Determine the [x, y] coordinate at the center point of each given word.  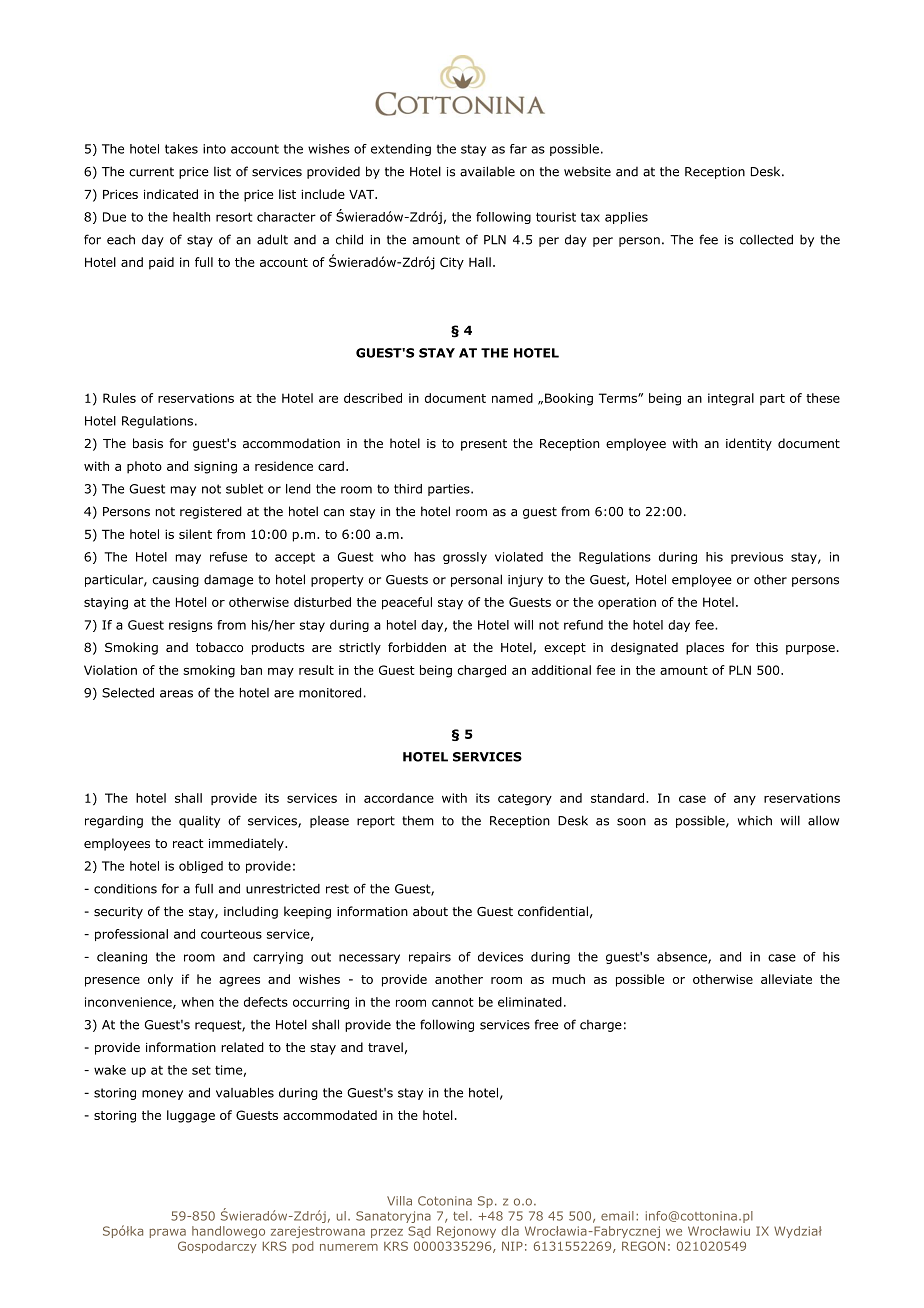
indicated [171, 194]
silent [195, 534]
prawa [168, 1233]
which [755, 820]
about [430, 911]
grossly [465, 558]
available [487, 171]
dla [510, 1231]
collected [766, 239]
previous [757, 558]
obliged [201, 867]
